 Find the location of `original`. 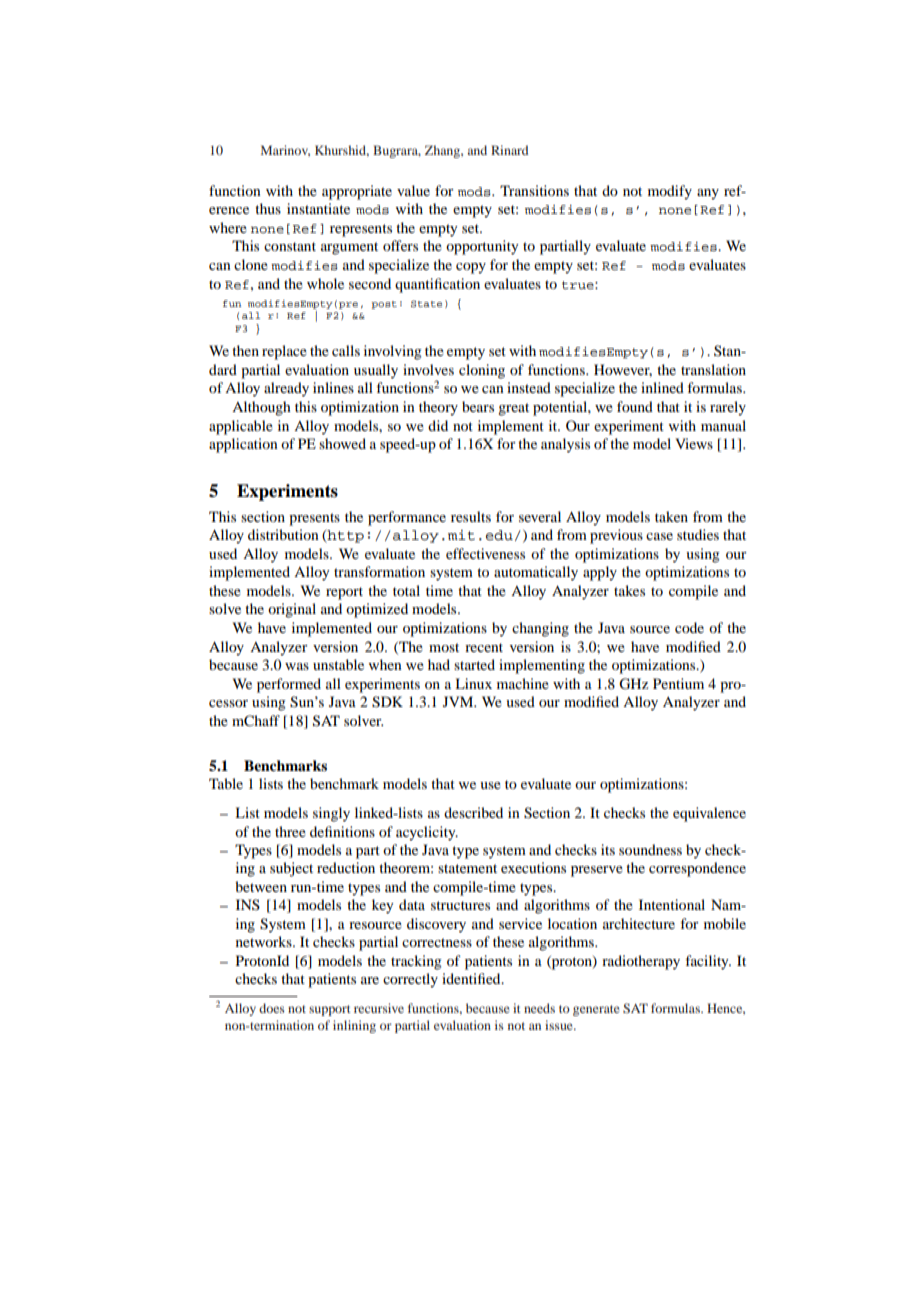

original is located at coordinates (292, 610).
